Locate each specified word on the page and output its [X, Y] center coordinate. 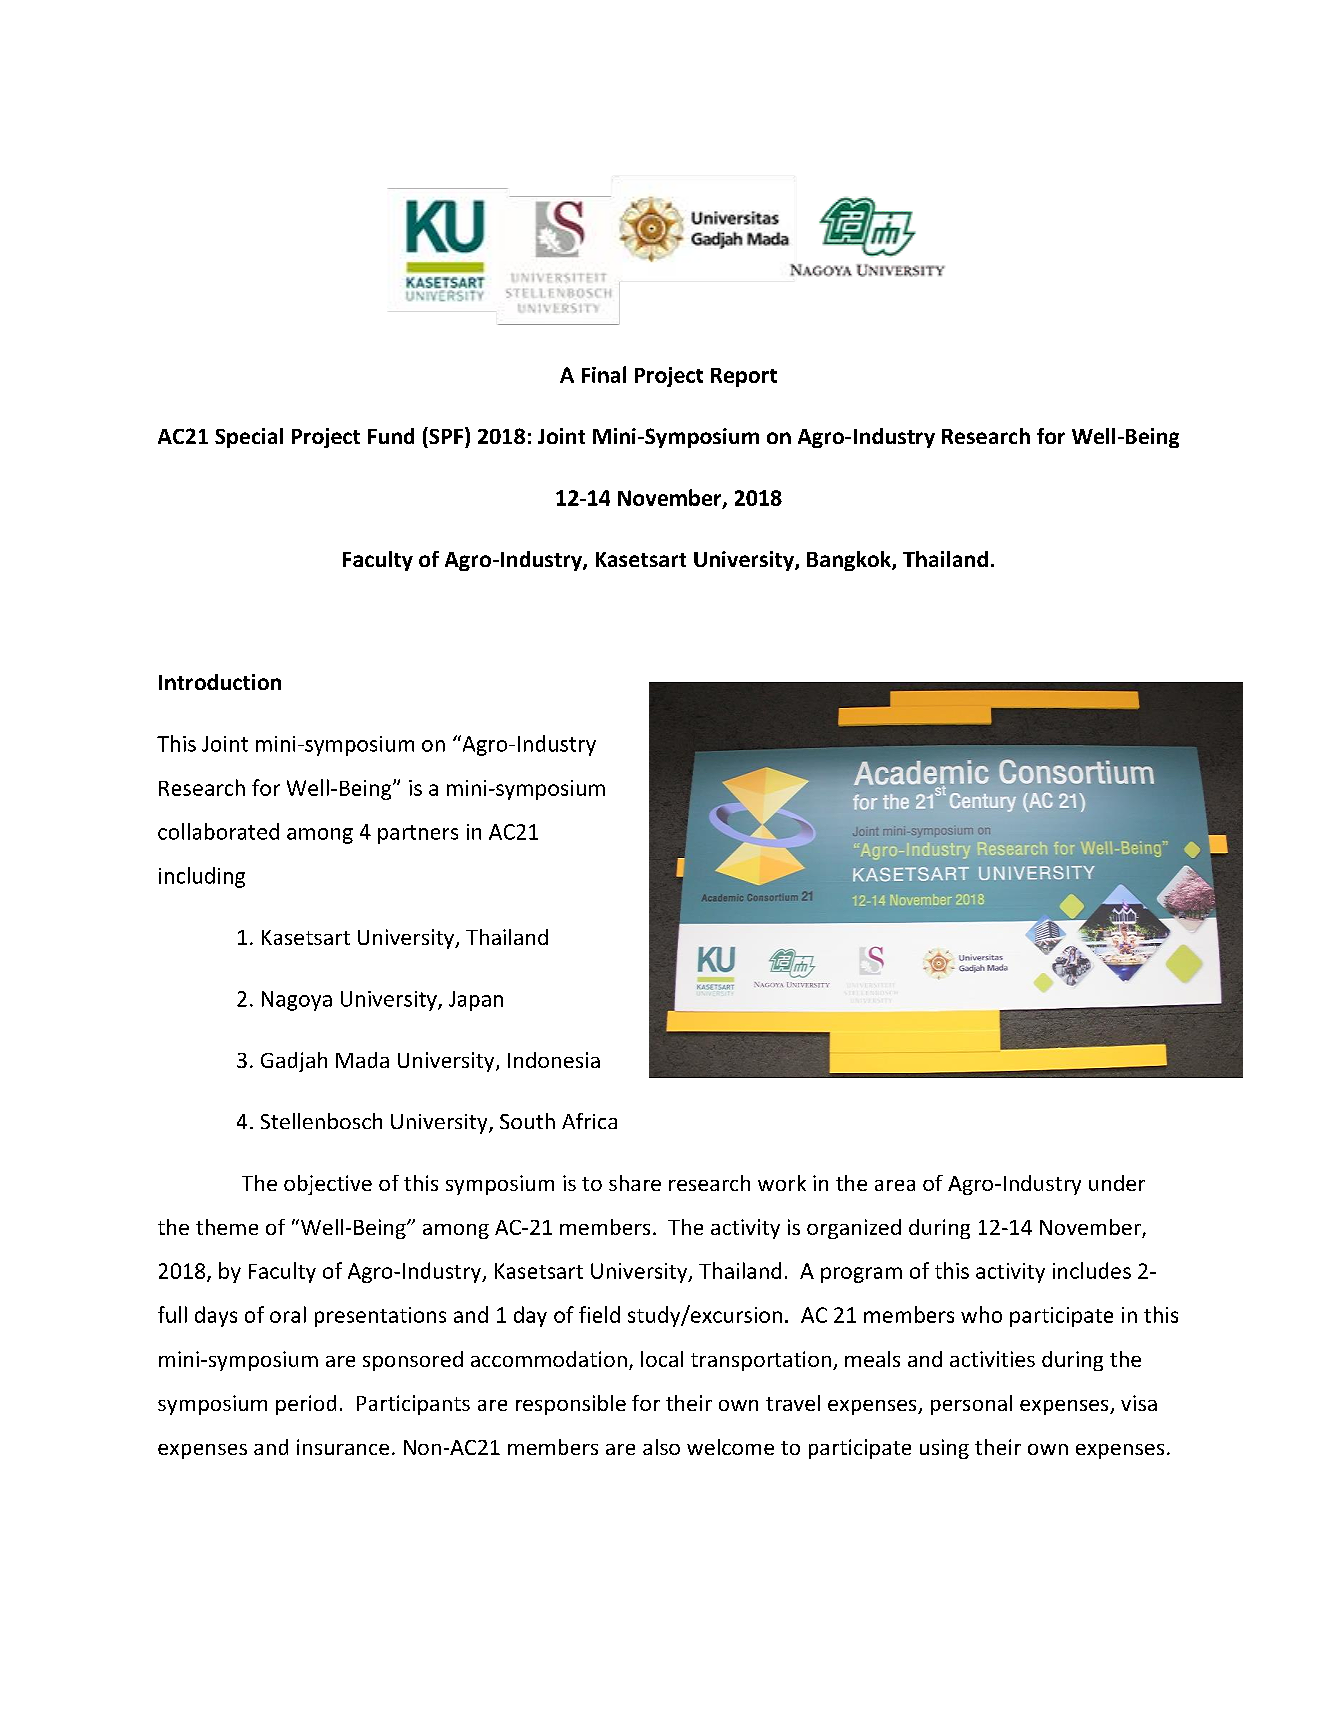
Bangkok [850, 561]
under [1117, 1183]
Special [249, 438]
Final [604, 374]
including [202, 877]
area [895, 1185]
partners [418, 834]
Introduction [220, 682]
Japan [476, 1001]
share [635, 1183]
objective [328, 1185]
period [306, 1405]
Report [744, 377]
